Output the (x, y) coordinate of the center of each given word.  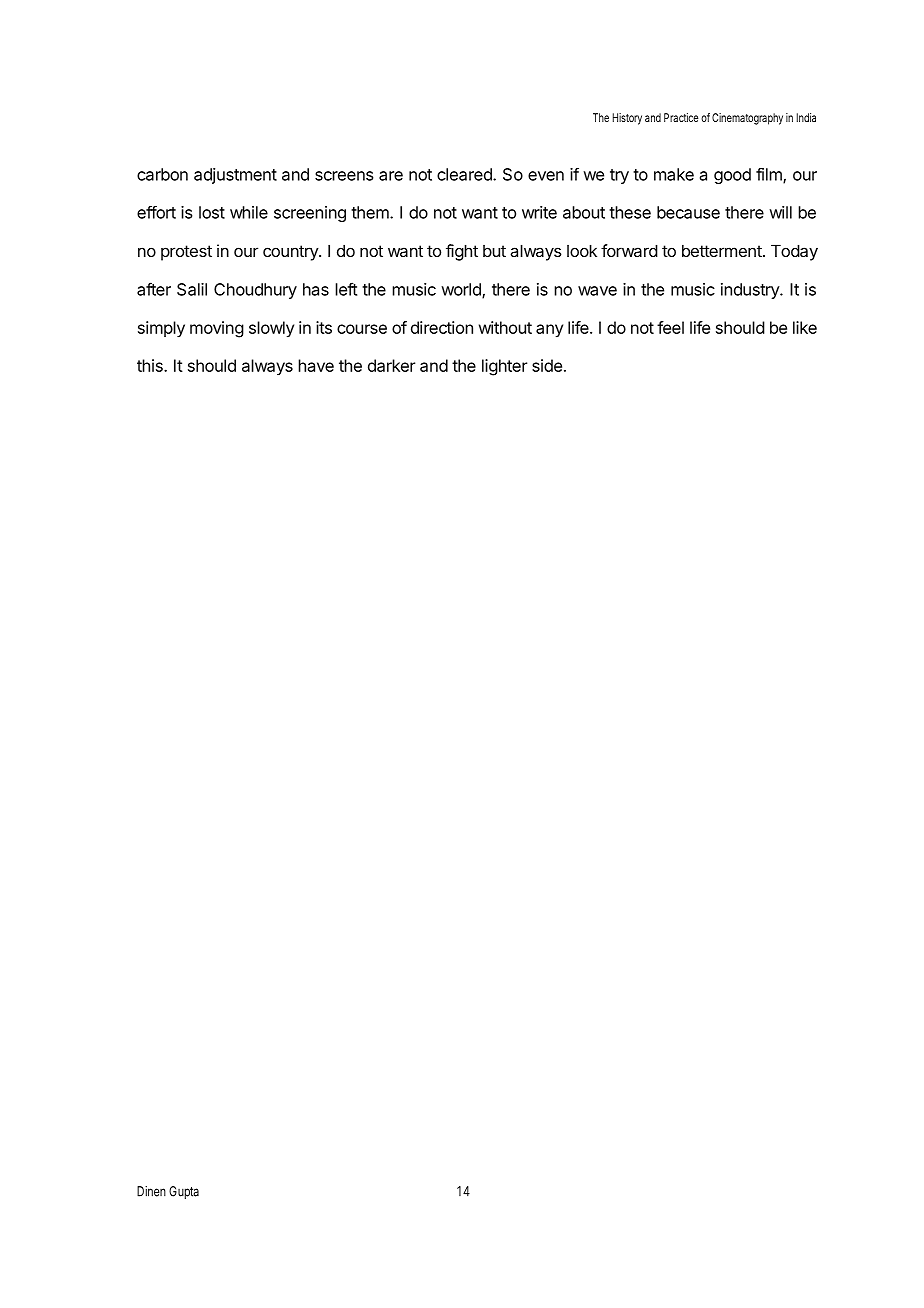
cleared (465, 174)
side (547, 365)
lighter (504, 367)
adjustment (235, 176)
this (151, 365)
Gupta (184, 1192)
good (732, 176)
